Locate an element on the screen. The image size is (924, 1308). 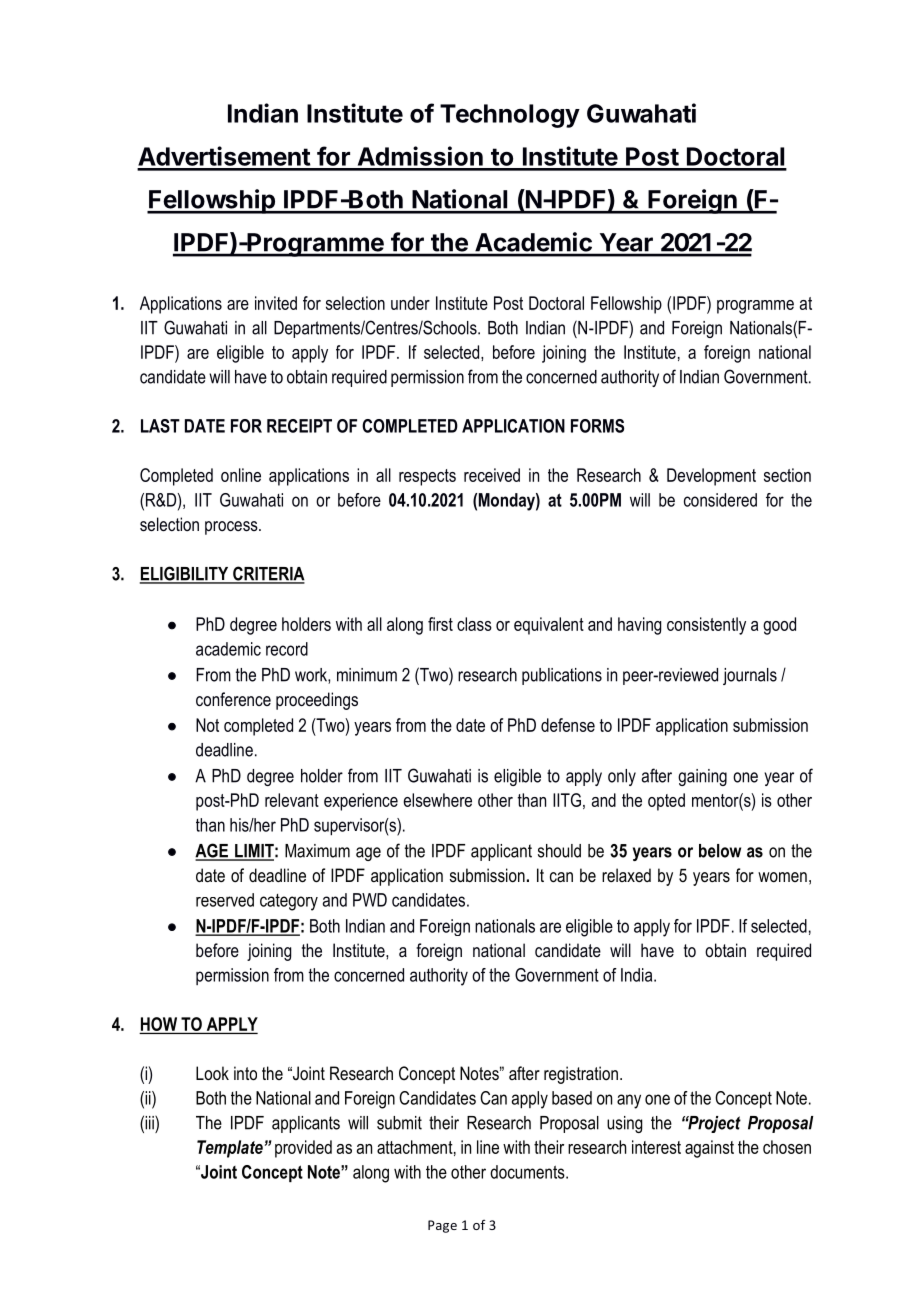
Template is located at coordinates (230, 1149).
